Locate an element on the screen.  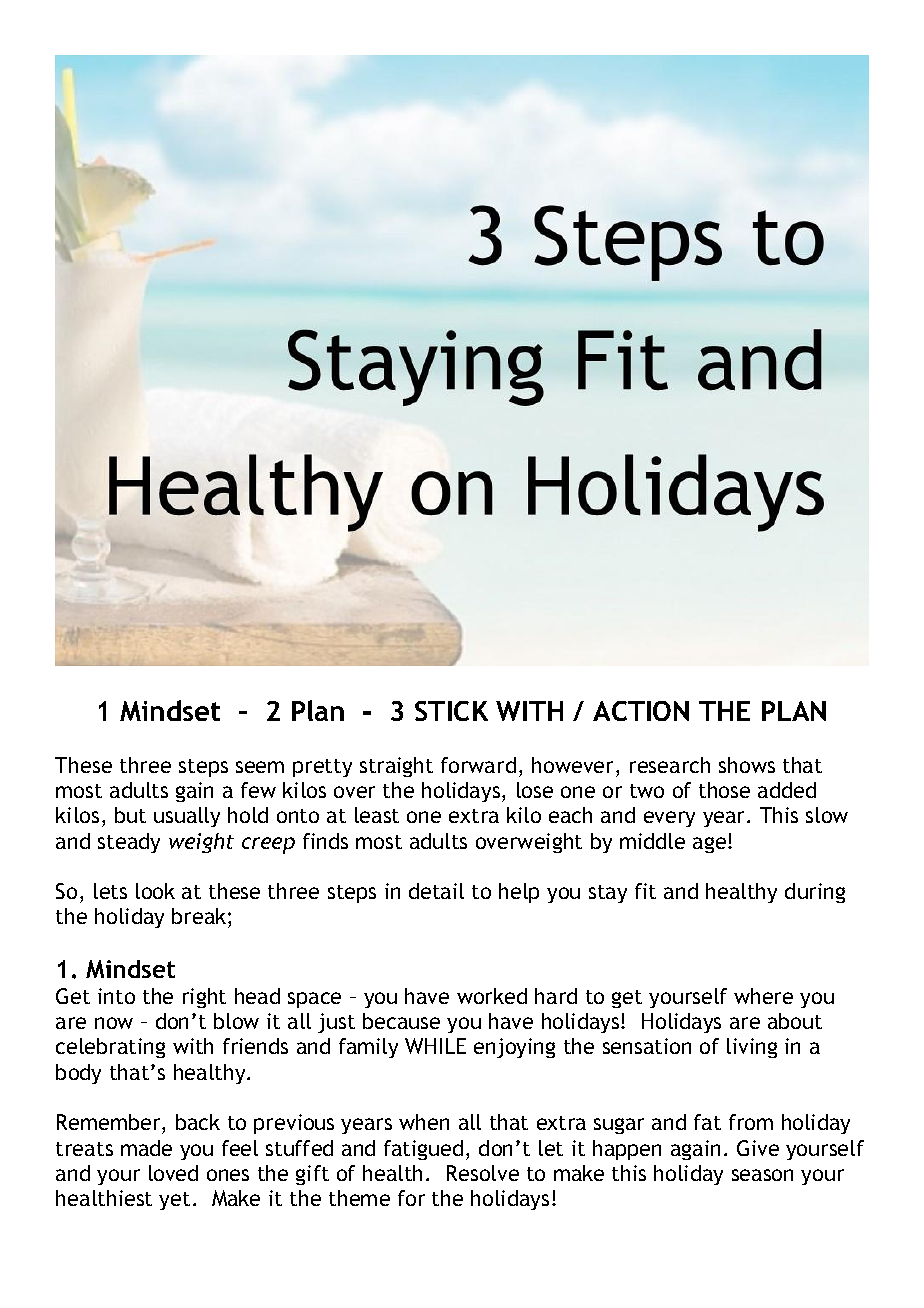
STICK is located at coordinates (451, 711).
